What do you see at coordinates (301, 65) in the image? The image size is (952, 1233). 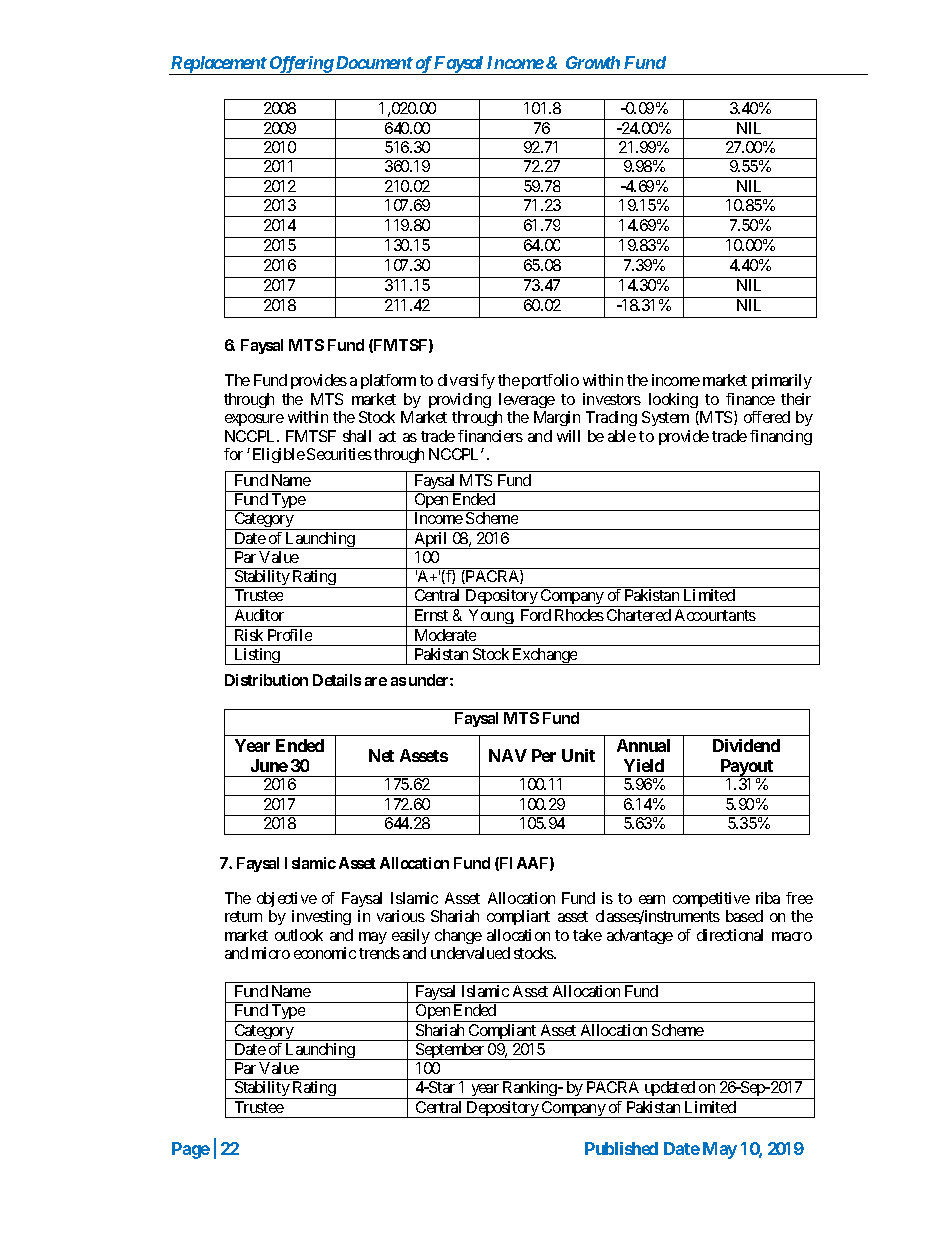 I see `Offering` at bounding box center [301, 65].
